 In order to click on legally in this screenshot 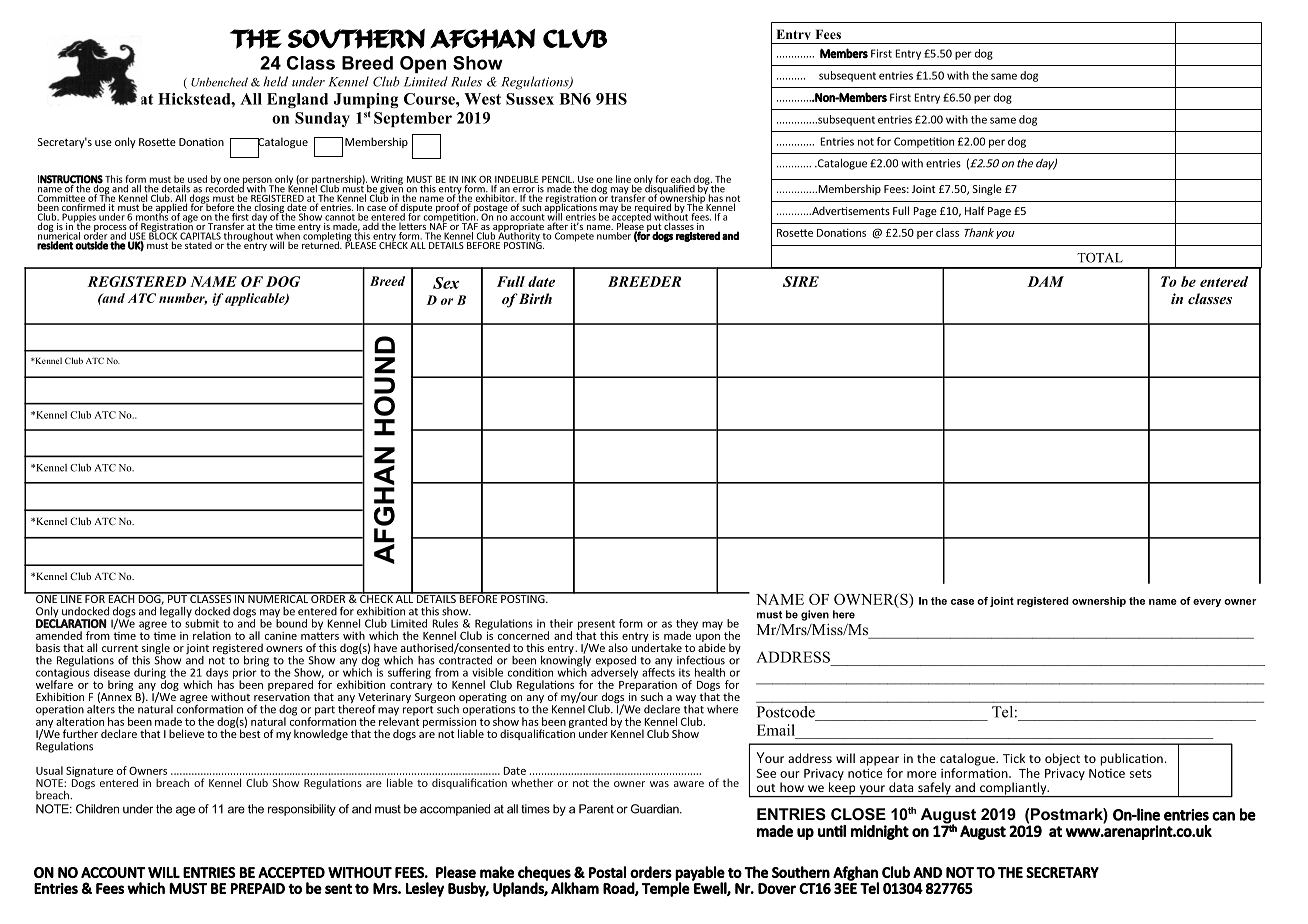, I will do `click(176, 611)`.
